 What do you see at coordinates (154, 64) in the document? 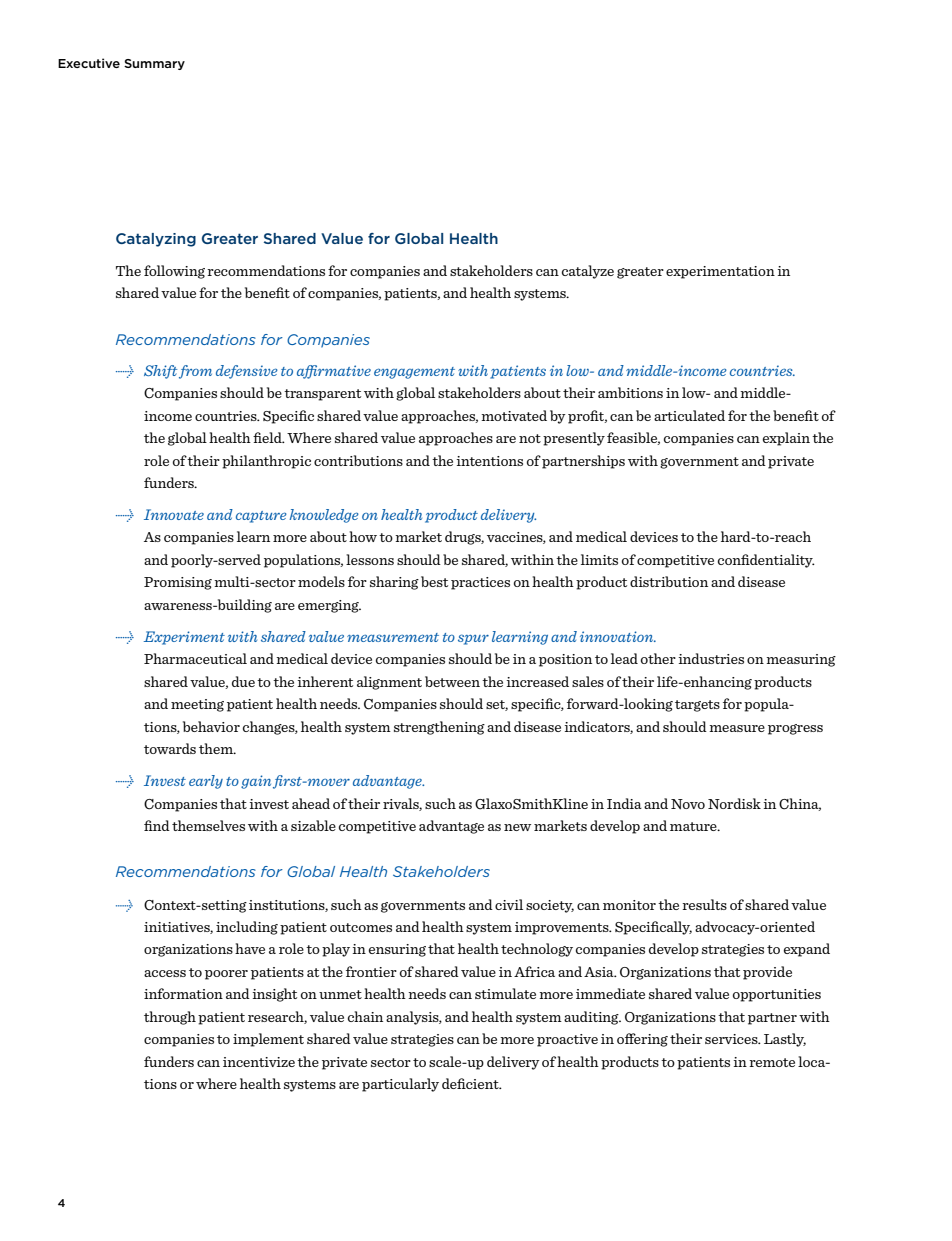
I see `Summary` at bounding box center [154, 64].
